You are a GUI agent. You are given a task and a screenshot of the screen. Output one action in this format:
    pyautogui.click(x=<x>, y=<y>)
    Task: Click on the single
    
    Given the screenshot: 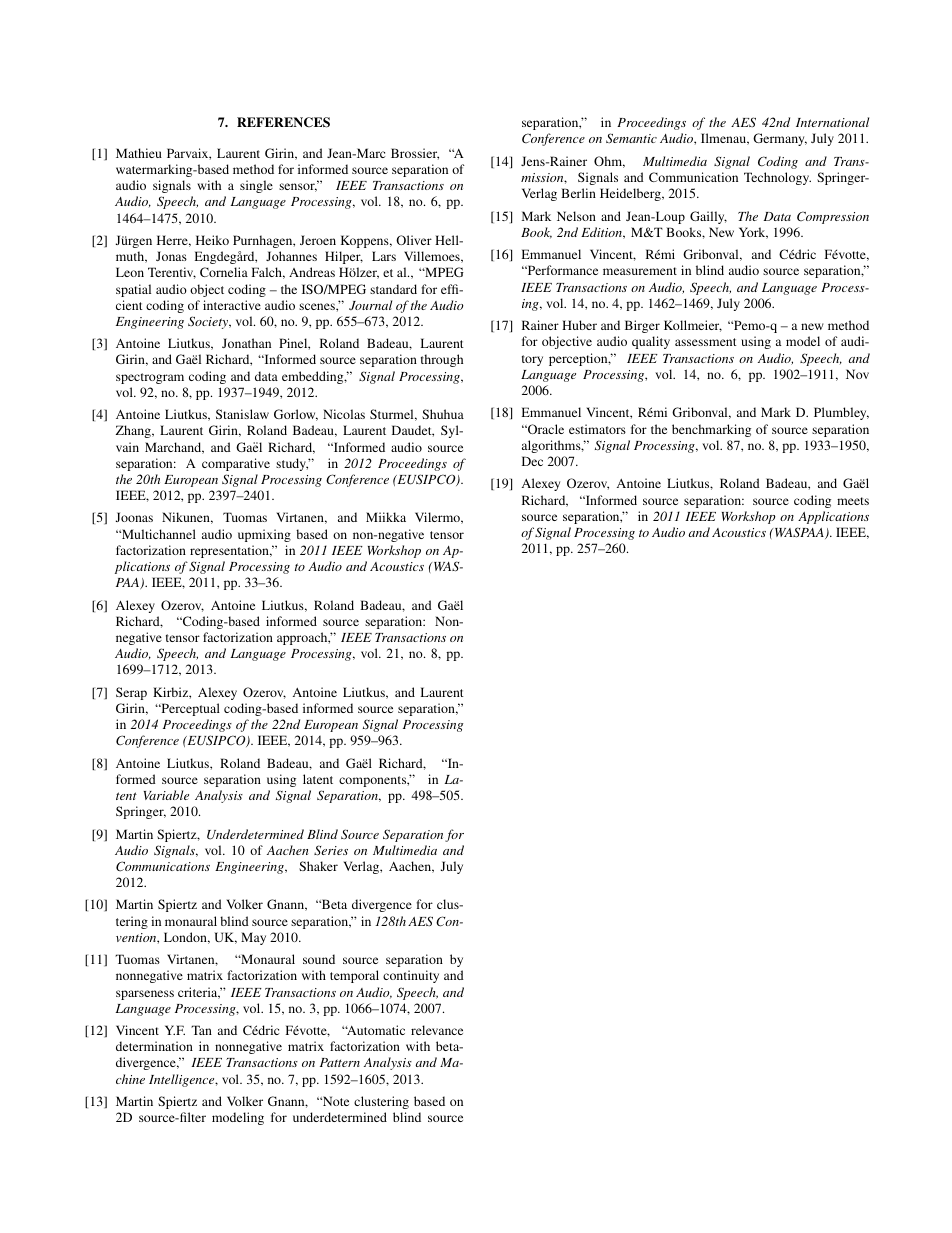 What is the action you would take?
    pyautogui.click(x=256, y=186)
